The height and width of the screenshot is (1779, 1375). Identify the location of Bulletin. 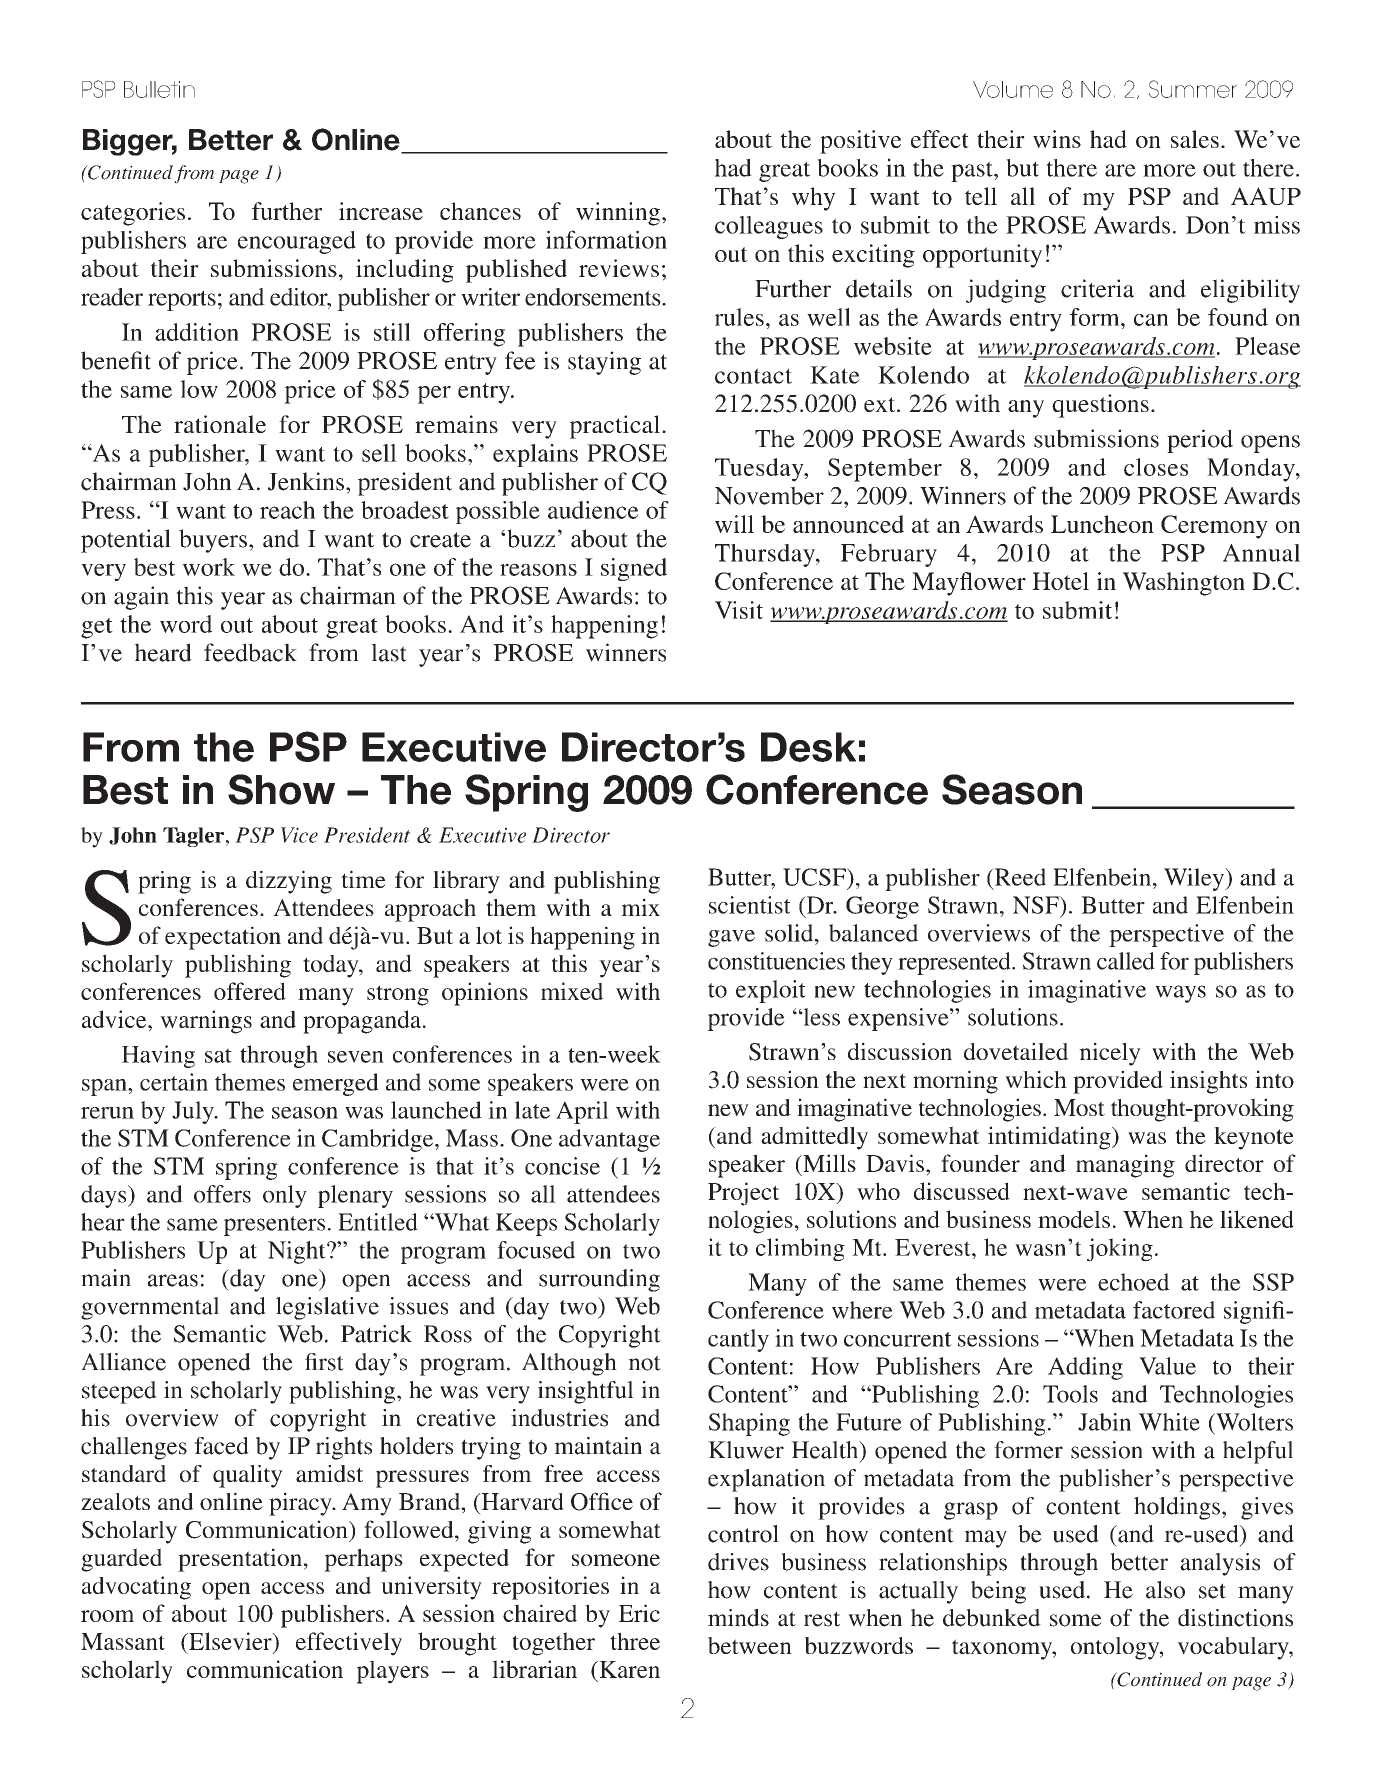
(159, 89).
